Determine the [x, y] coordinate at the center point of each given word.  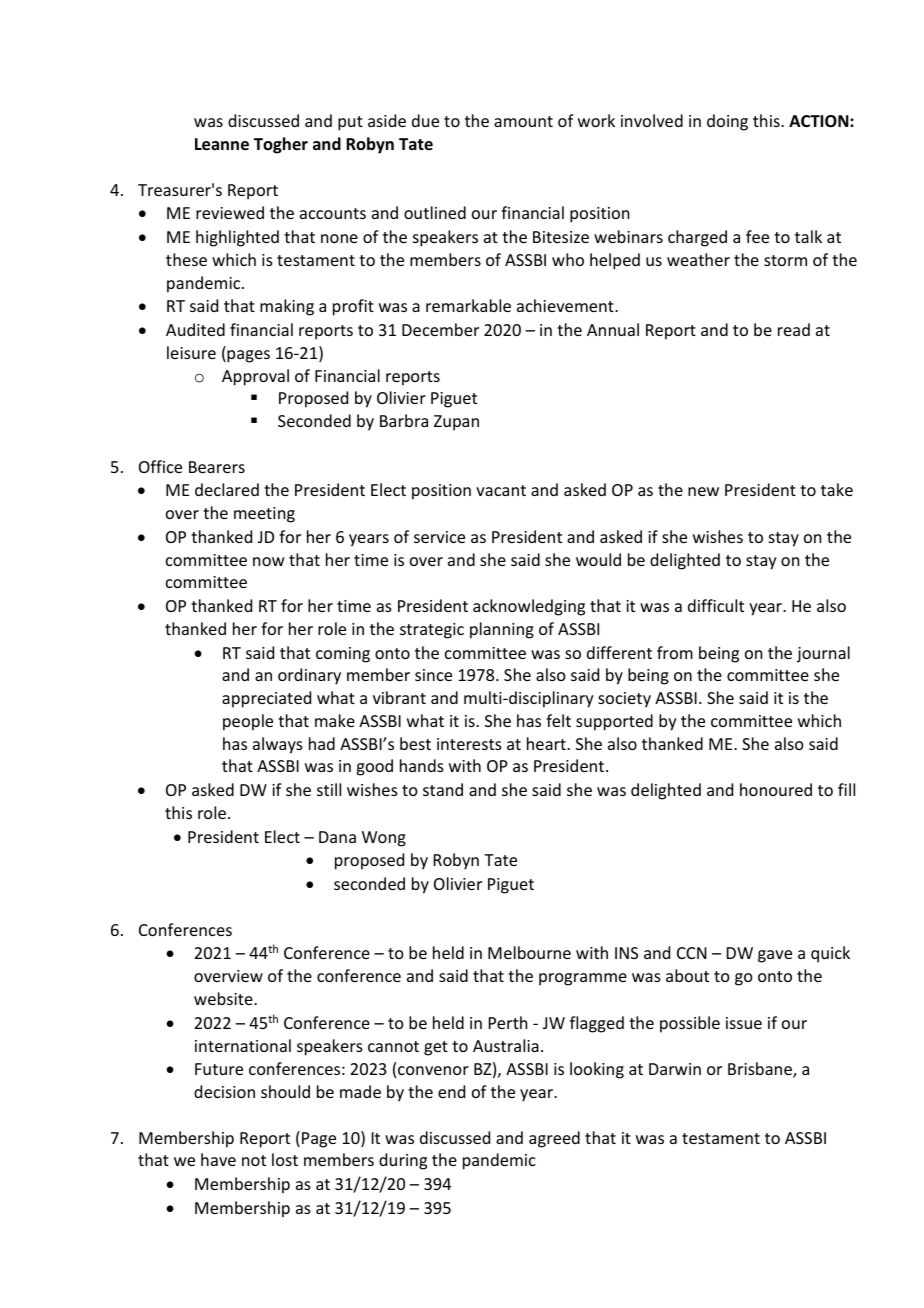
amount [523, 121]
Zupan [456, 423]
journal [823, 654]
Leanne [222, 144]
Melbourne [529, 952]
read [794, 329]
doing [727, 122]
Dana [337, 837]
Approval [255, 377]
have [218, 1159]
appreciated [266, 699]
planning [502, 630]
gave [775, 956]
